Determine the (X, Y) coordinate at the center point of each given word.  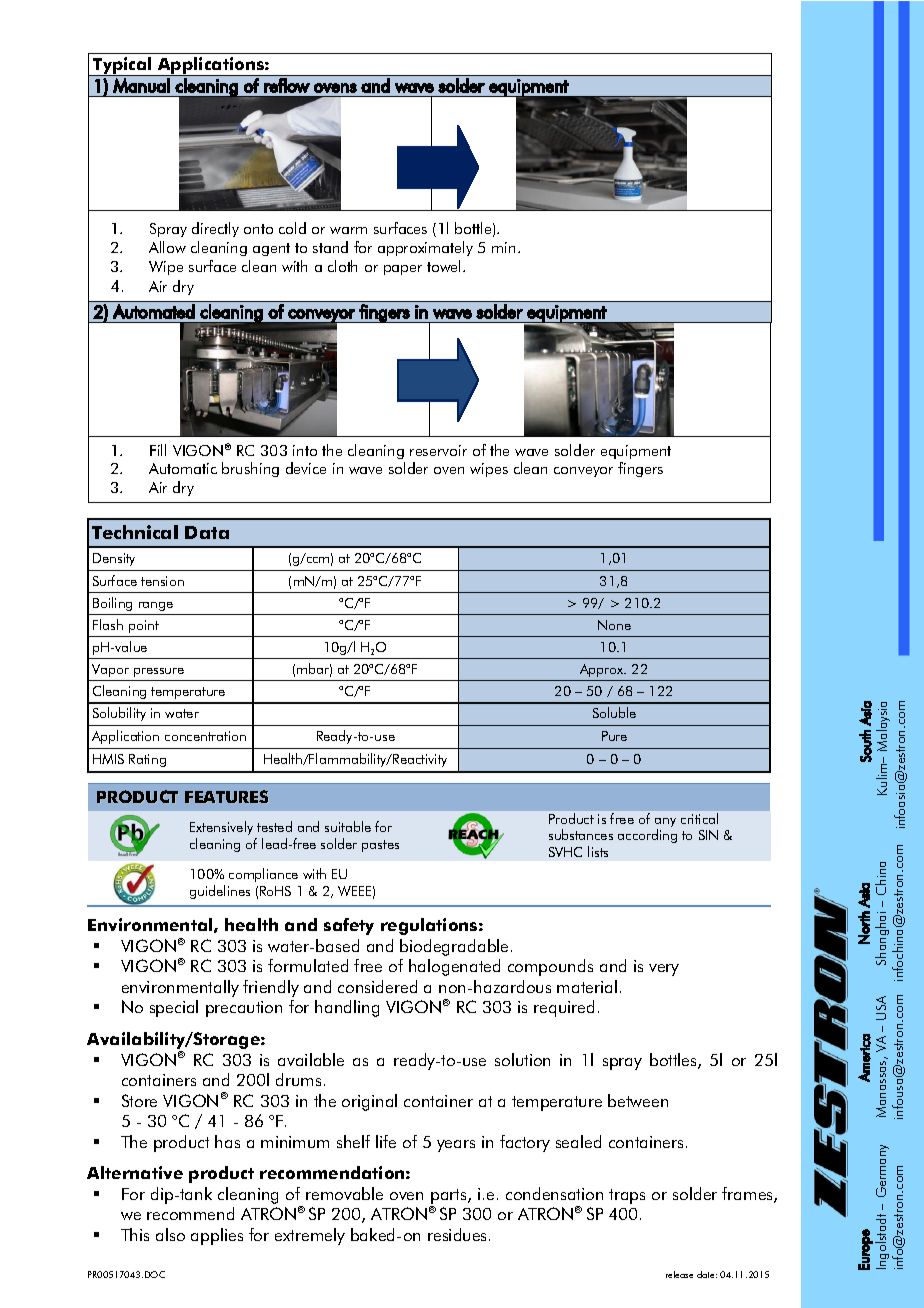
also (170, 1234)
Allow (167, 247)
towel (445, 266)
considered (377, 986)
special (174, 1008)
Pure (614, 736)
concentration (205, 736)
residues (459, 1234)
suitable (348, 826)
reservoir (438, 450)
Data (207, 532)
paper (403, 270)
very (664, 970)
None (614, 625)
